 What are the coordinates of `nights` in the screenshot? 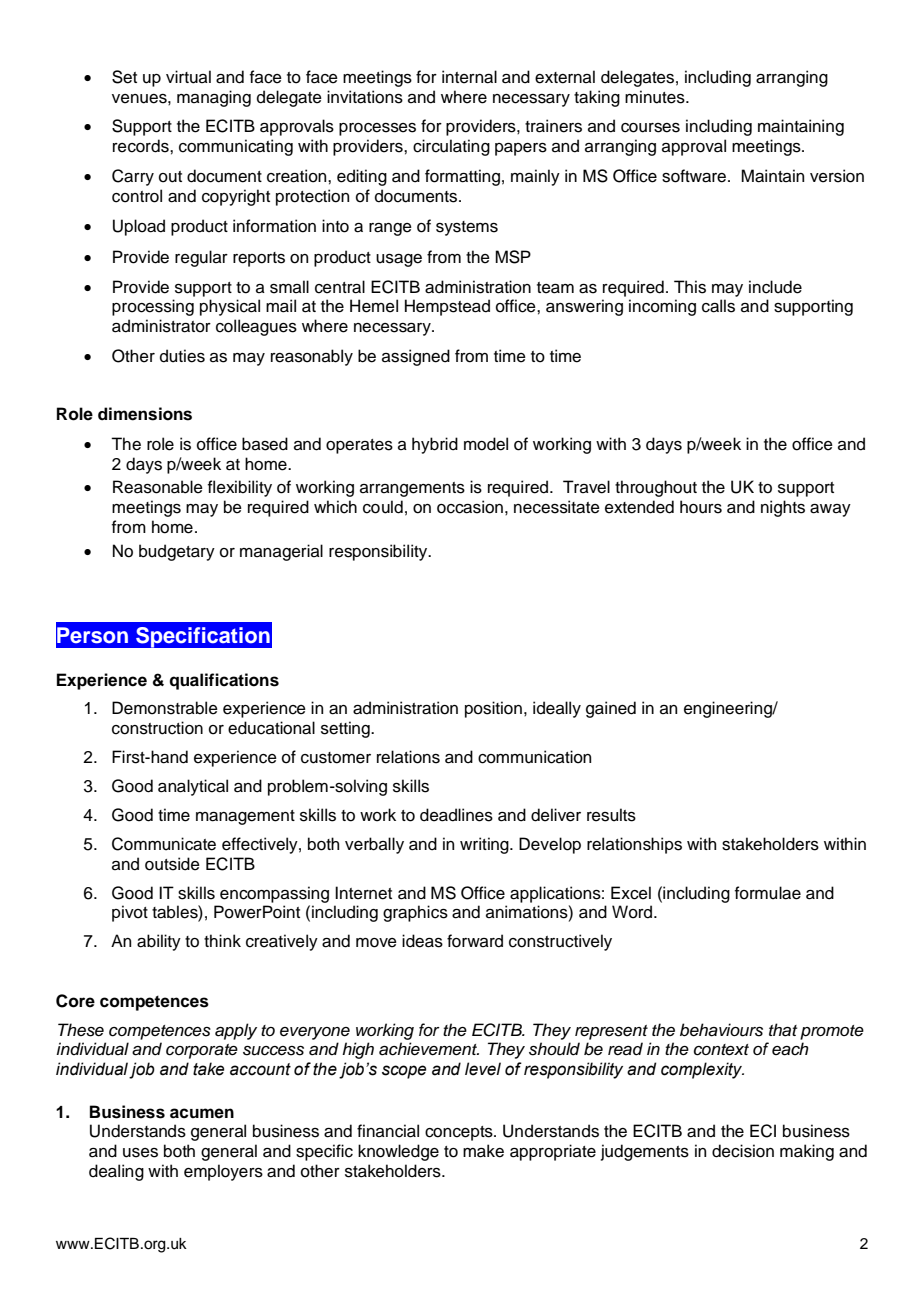 It's located at (783, 508).
